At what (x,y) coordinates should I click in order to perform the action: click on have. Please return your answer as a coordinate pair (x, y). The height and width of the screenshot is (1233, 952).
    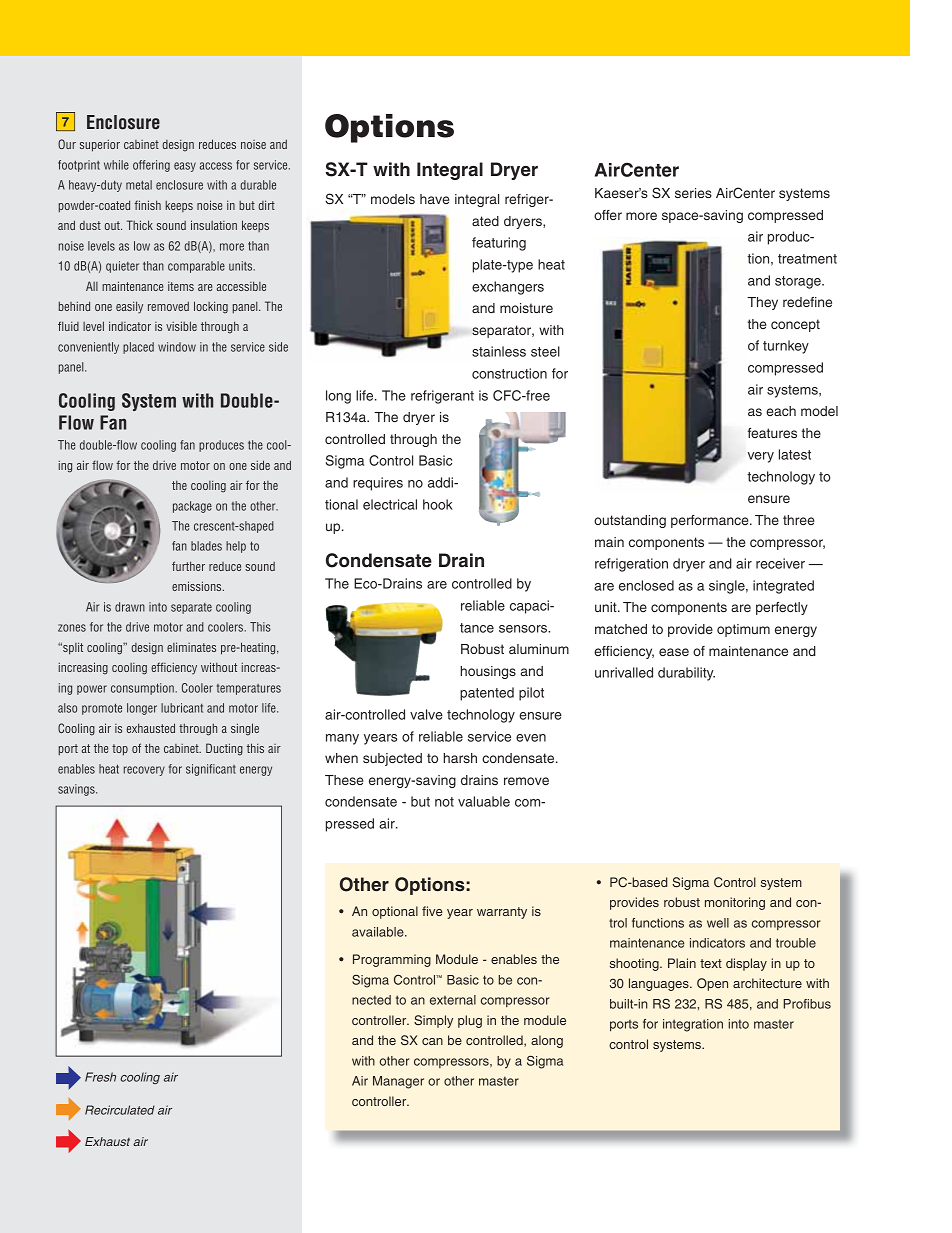
    Looking at the image, I should click on (435, 199).
